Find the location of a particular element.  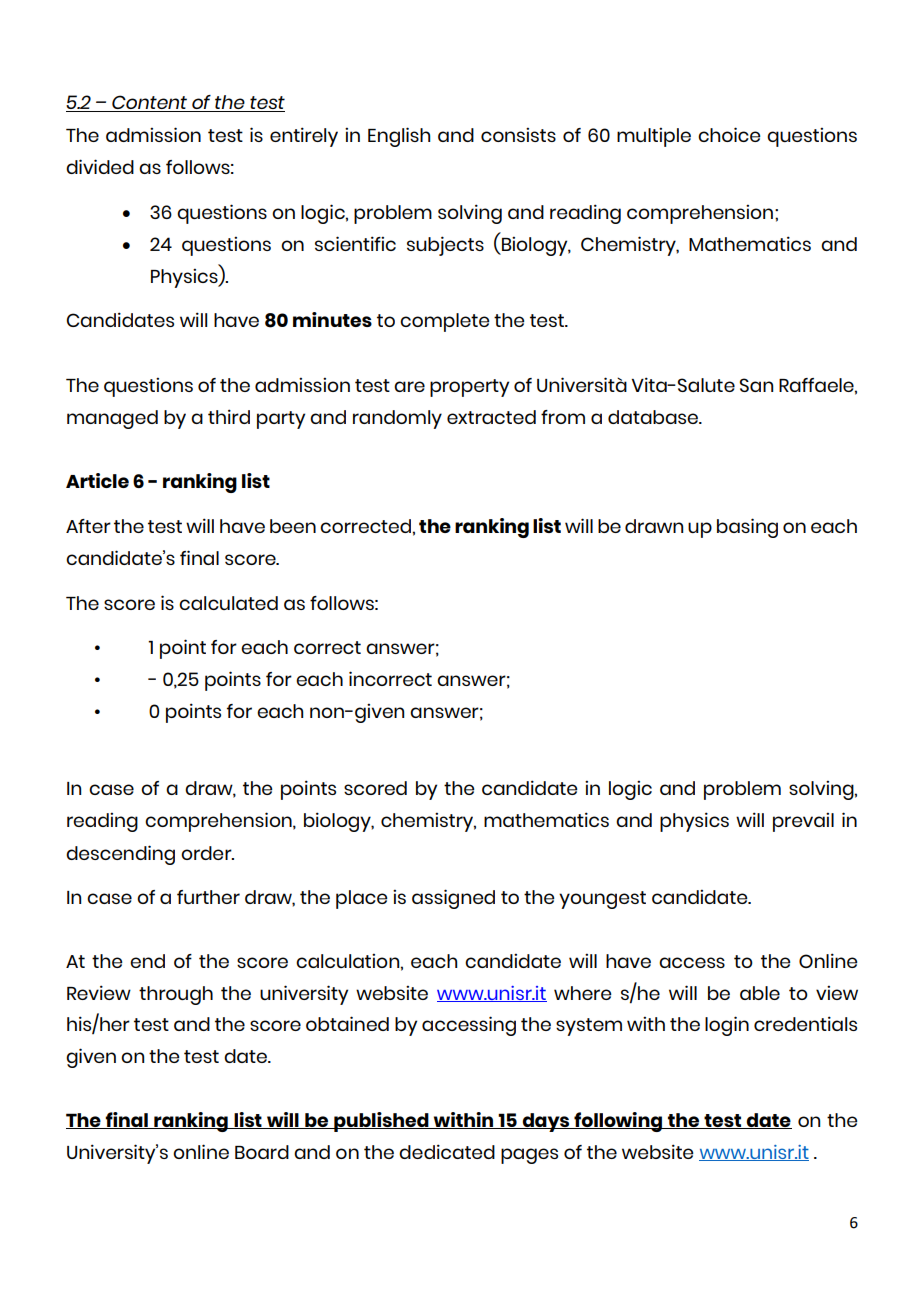

choice is located at coordinates (729, 134).
